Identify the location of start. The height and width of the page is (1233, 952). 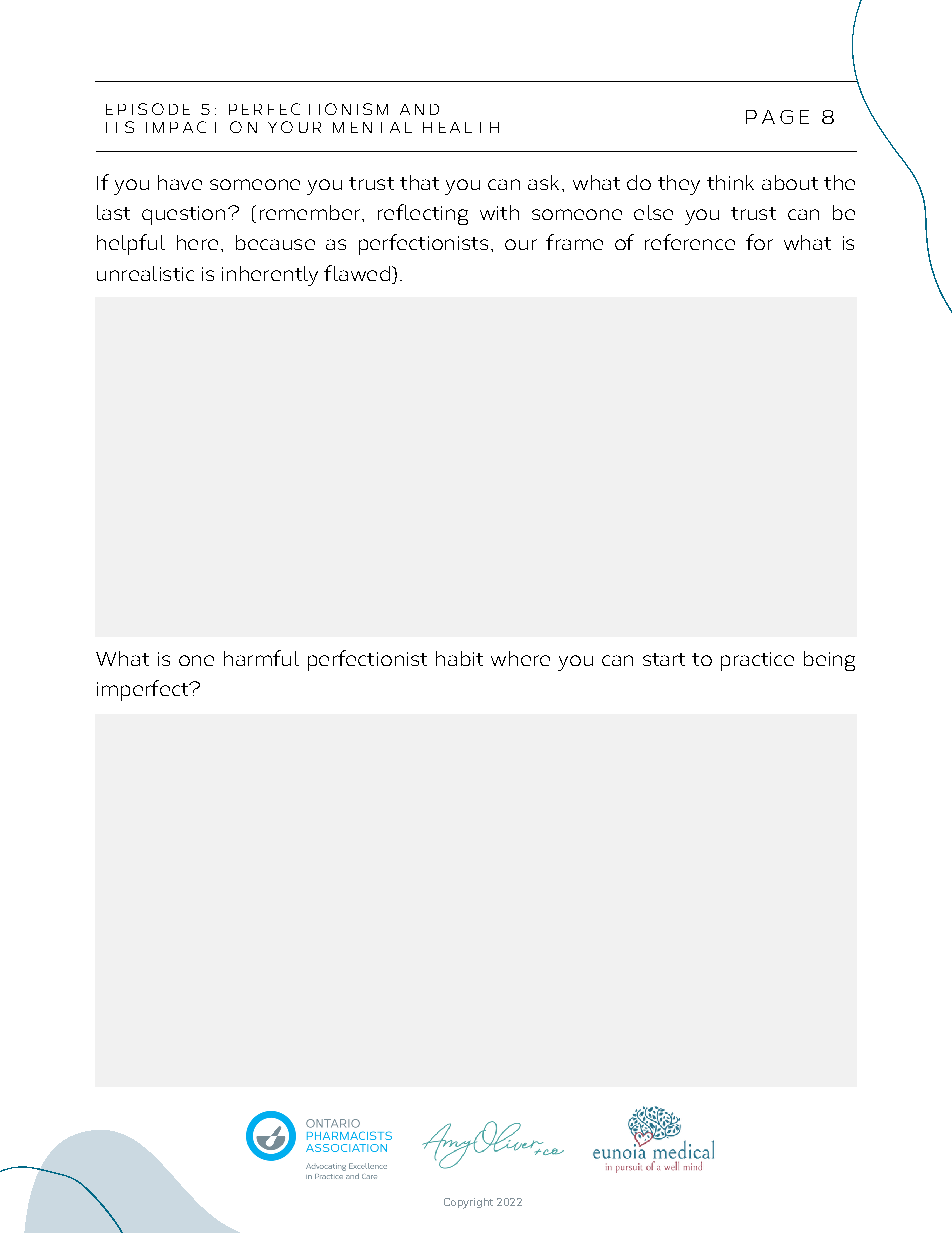
(664, 659).
